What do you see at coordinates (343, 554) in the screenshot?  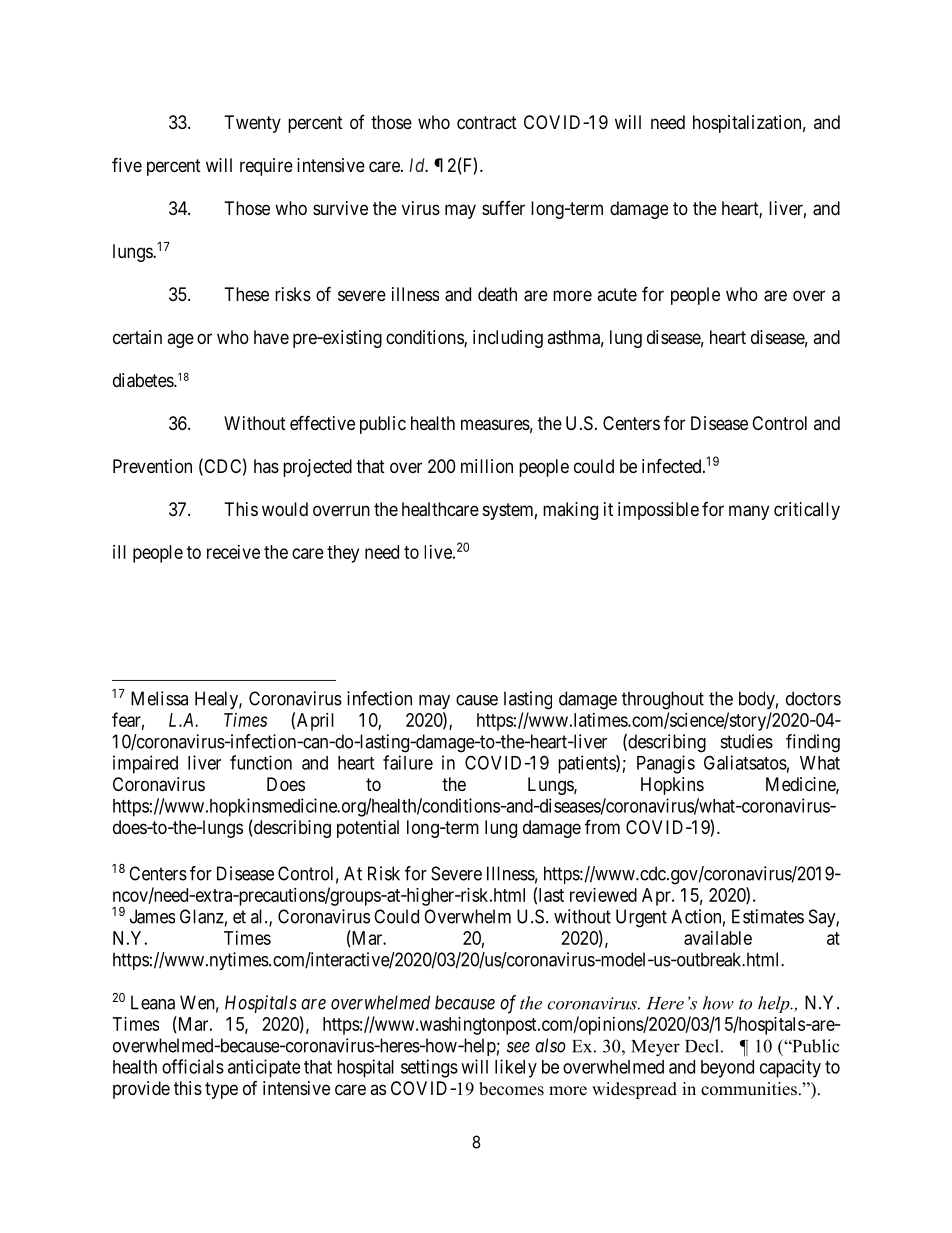 I see `they` at bounding box center [343, 554].
